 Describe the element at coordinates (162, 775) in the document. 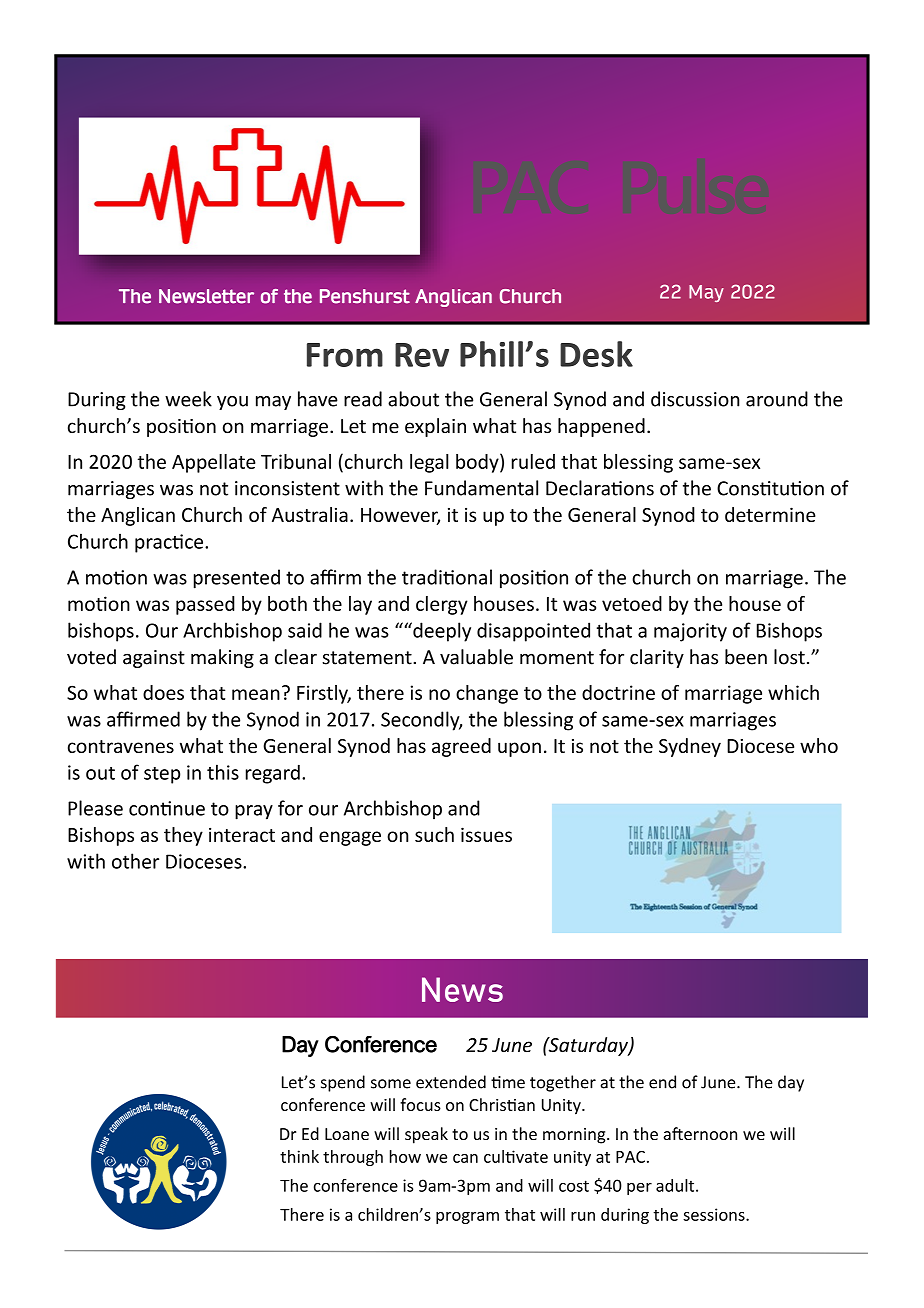

I see `step` at that location.
